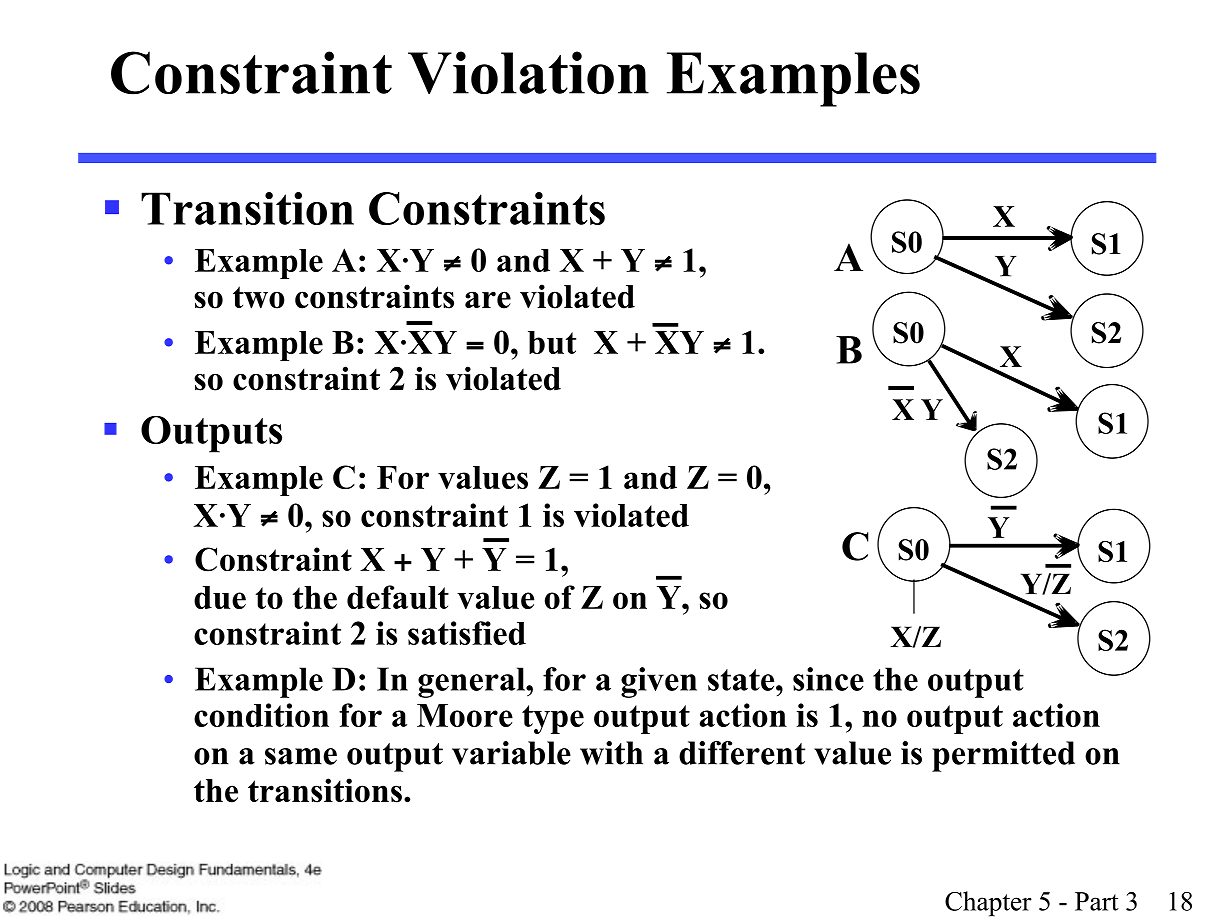  I want to click on Violation, so click(528, 72).
